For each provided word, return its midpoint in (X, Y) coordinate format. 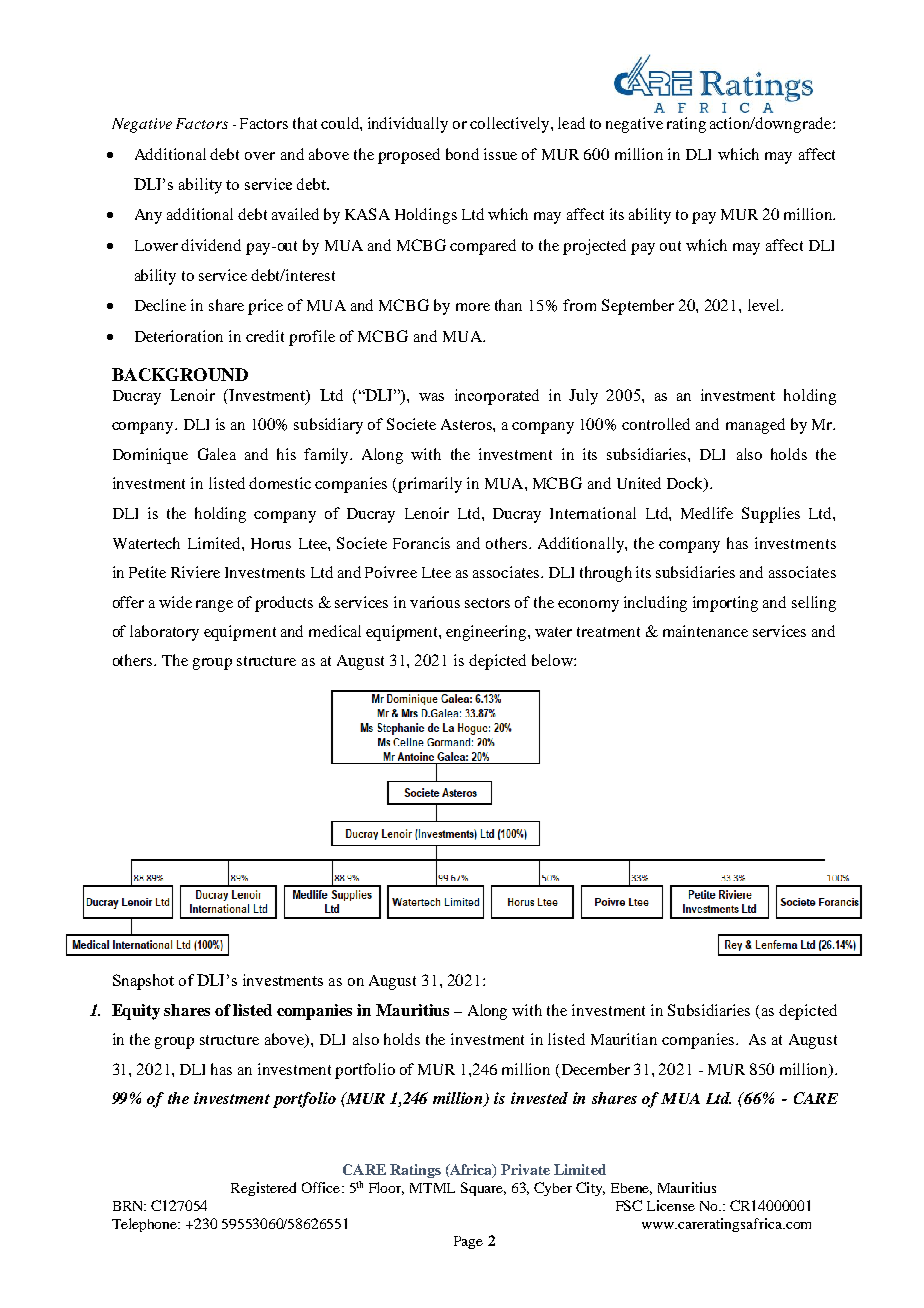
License (671, 1205)
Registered (263, 1189)
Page (468, 1242)
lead (571, 123)
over (260, 156)
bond (462, 154)
